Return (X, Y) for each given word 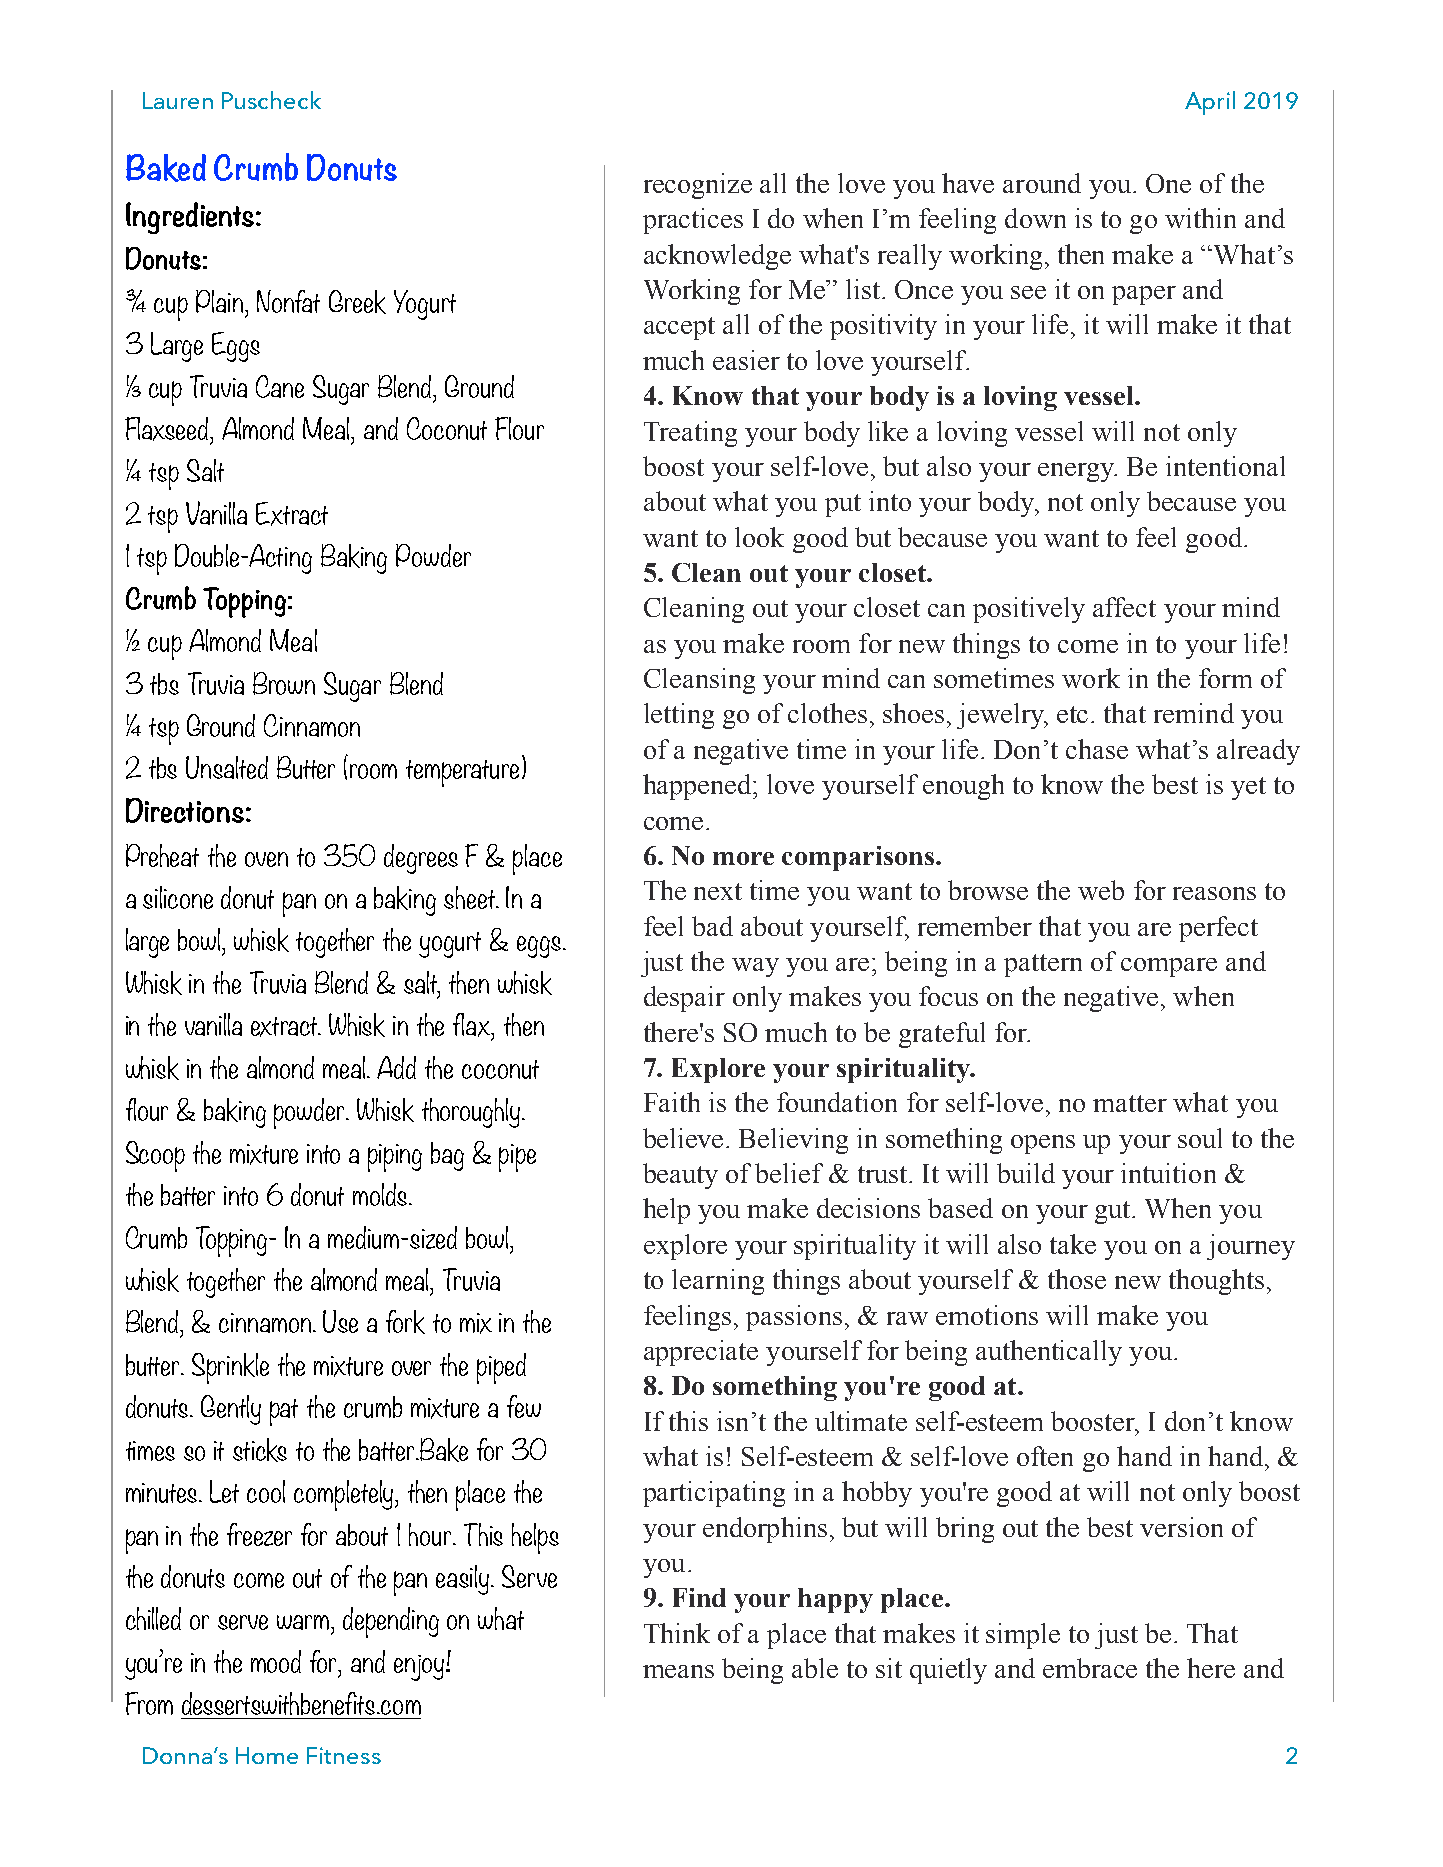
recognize (698, 186)
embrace (1090, 1668)
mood (276, 1661)
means (678, 1671)
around (1042, 183)
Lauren (178, 100)
